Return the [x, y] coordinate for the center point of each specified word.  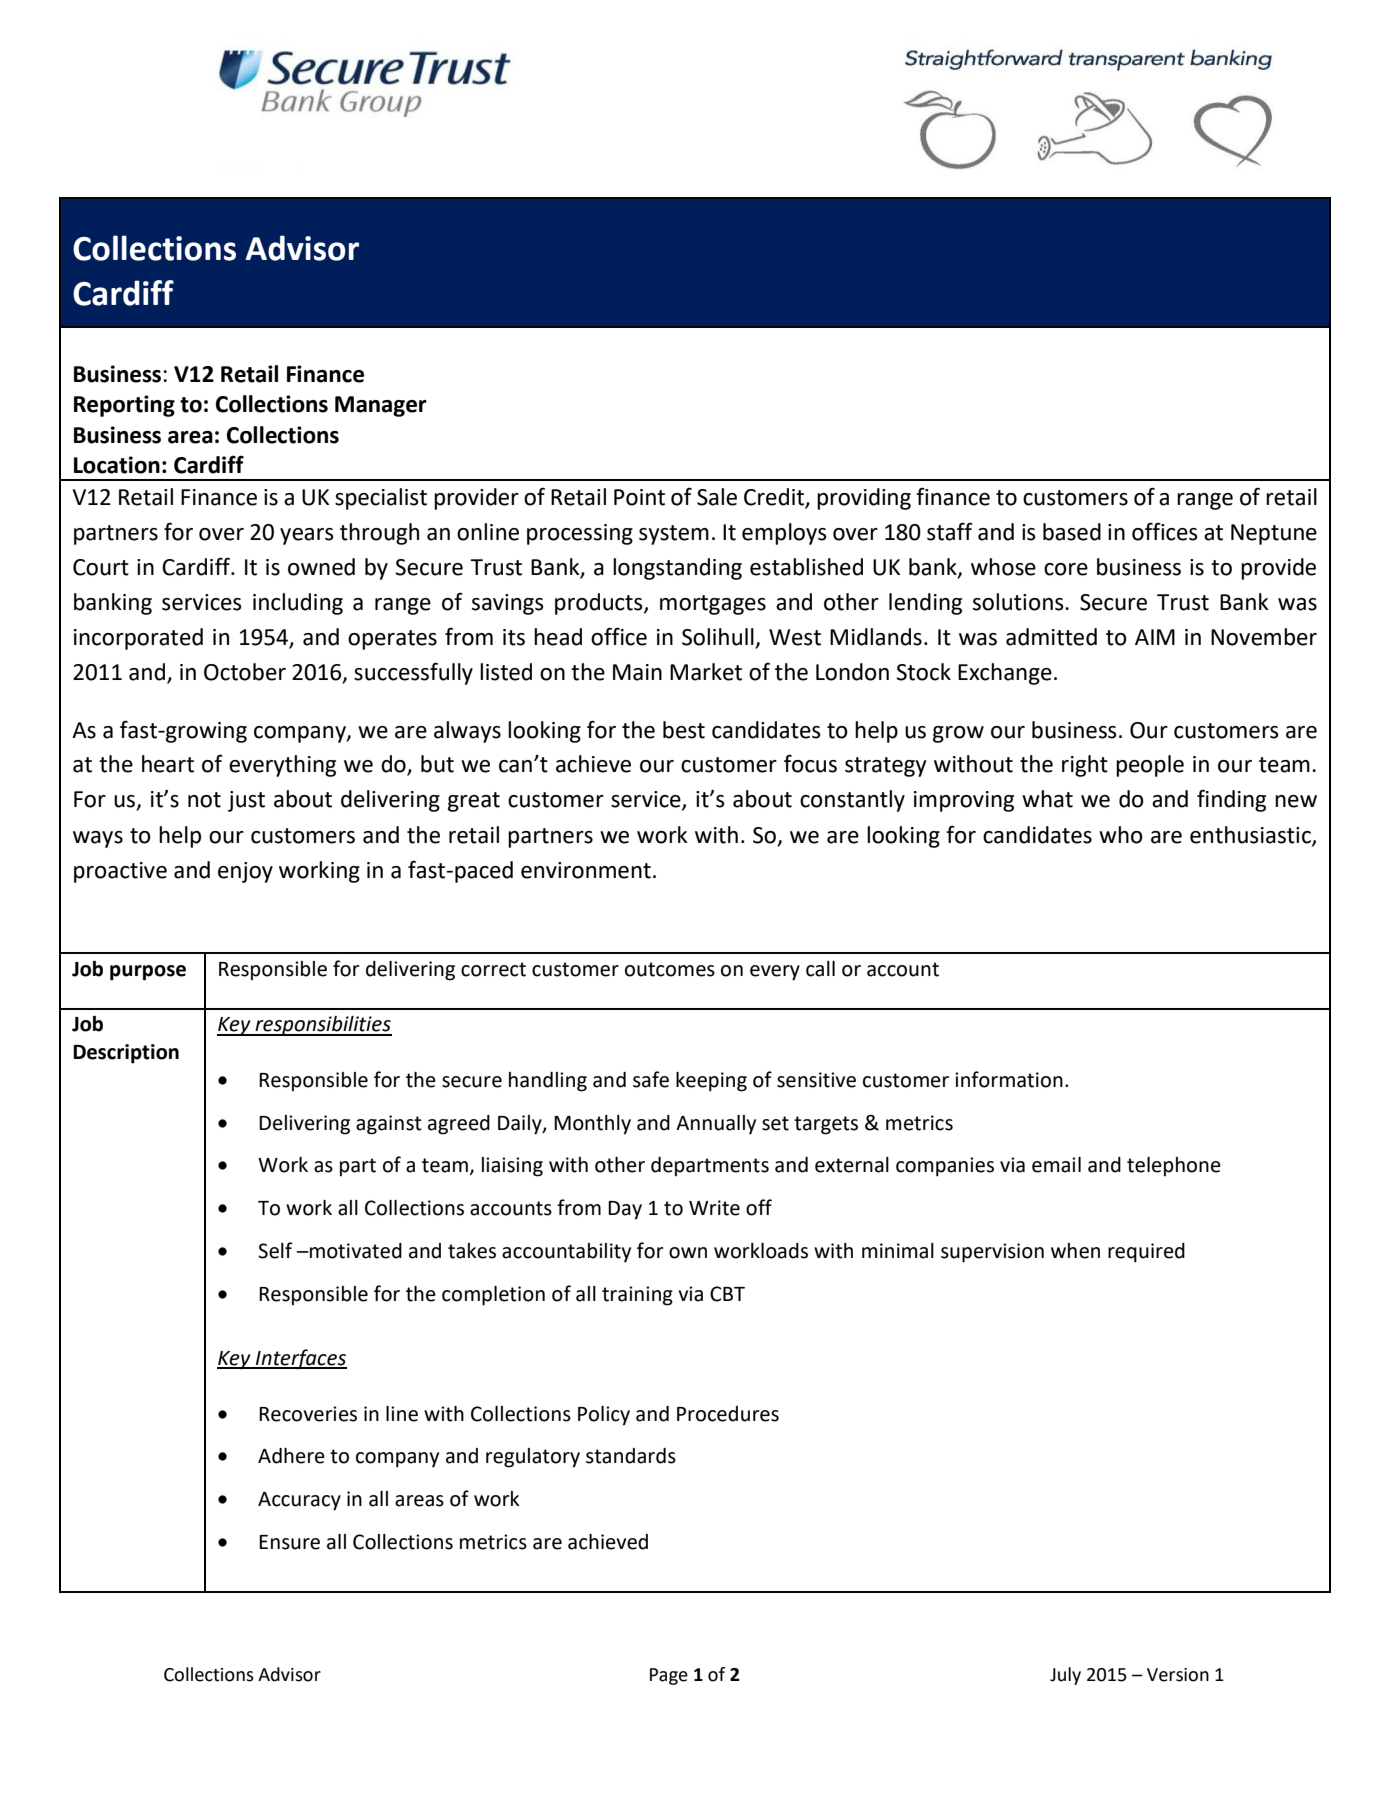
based [1072, 532]
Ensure [289, 1542]
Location [117, 465]
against [389, 1125]
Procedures [728, 1414]
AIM [1155, 637]
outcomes [670, 969]
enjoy [245, 872]
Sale [717, 497]
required [1146, 1253]
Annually [716, 1125]
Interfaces [300, 1359]
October [245, 672]
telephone [1174, 1167]
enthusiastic [1251, 835]
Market [706, 672]
